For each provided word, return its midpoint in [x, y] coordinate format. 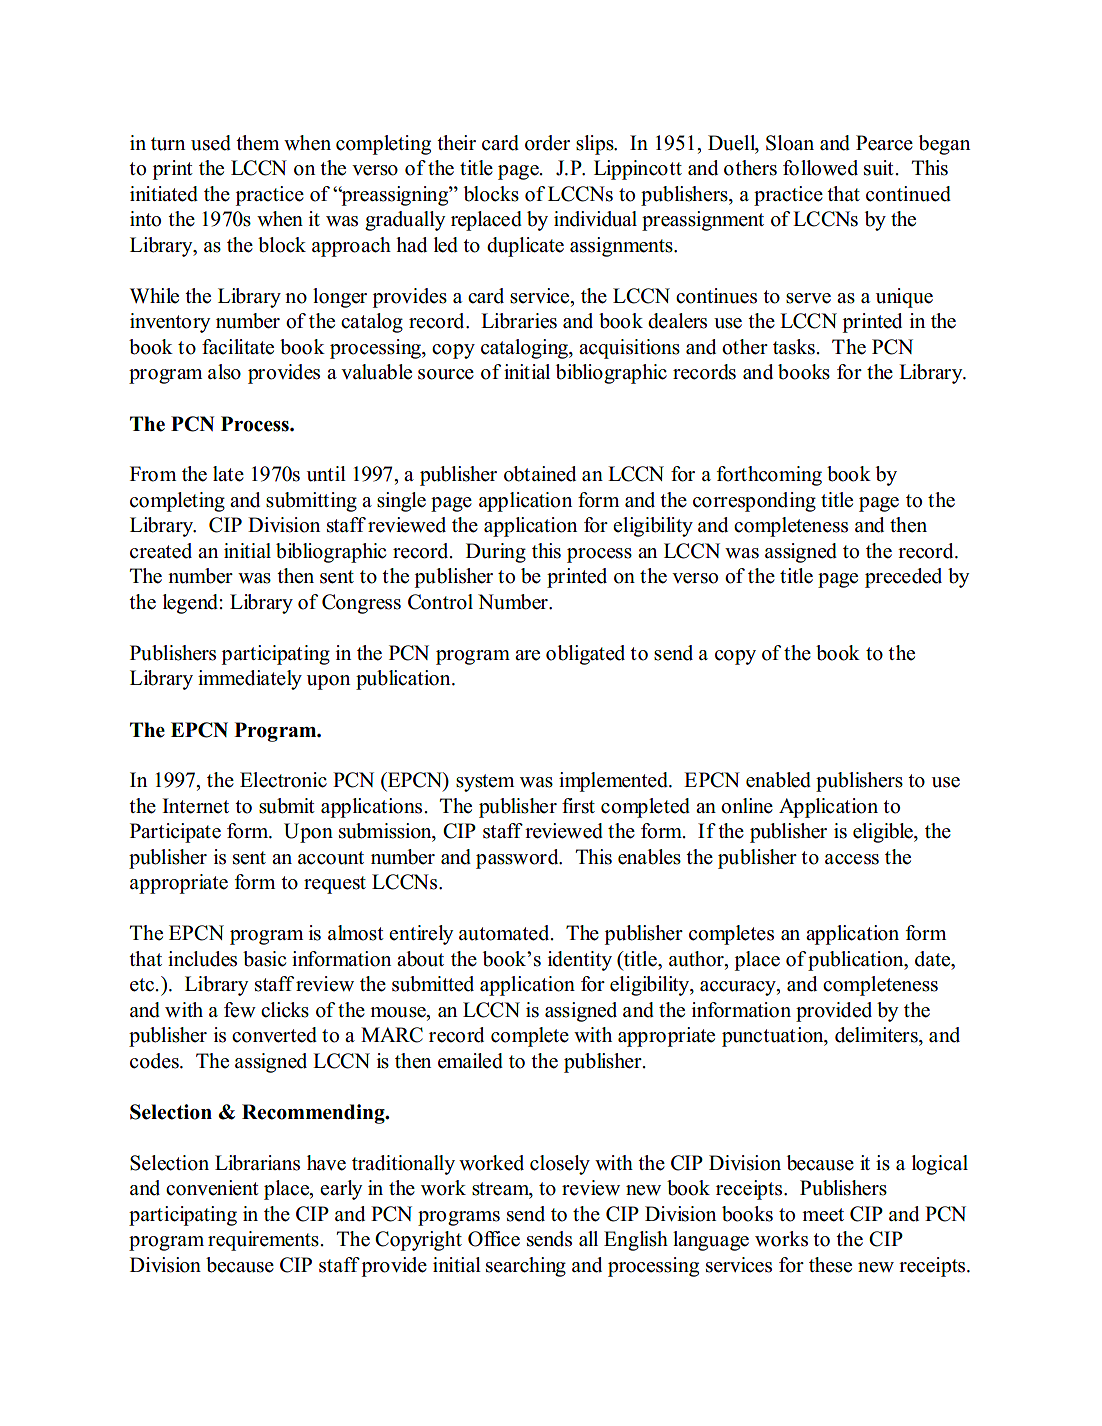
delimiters [877, 1035]
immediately [250, 680]
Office [494, 1239]
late [228, 474]
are [527, 655]
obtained [540, 474]
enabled [778, 780]
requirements [263, 1241]
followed [820, 168]
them [257, 143]
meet [823, 1215]
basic [264, 959]
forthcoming [769, 476]
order [547, 143]
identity [580, 961]
